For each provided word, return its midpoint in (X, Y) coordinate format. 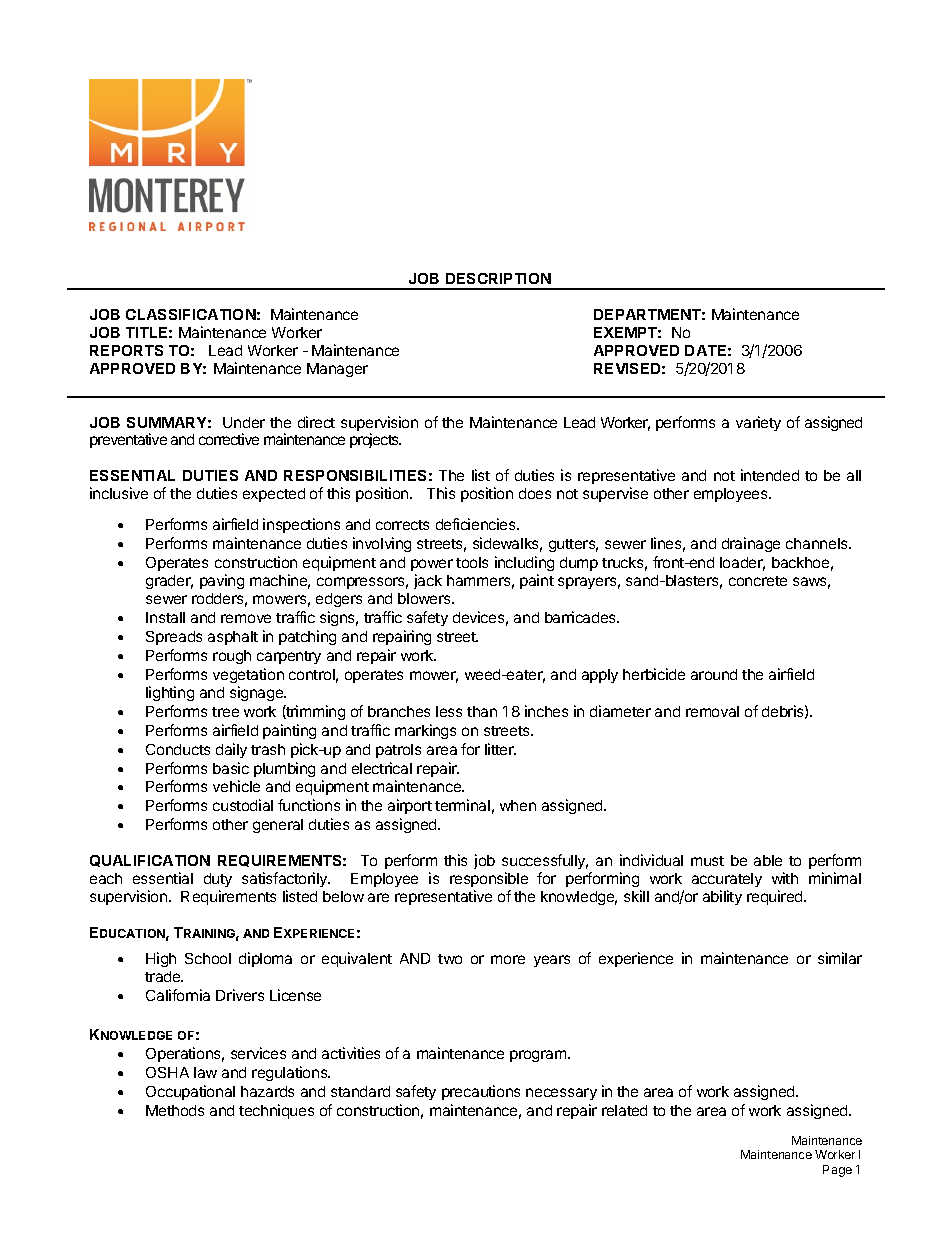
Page (837, 1171)
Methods (175, 1110)
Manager (337, 370)
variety (758, 423)
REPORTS (126, 350)
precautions (481, 1092)
